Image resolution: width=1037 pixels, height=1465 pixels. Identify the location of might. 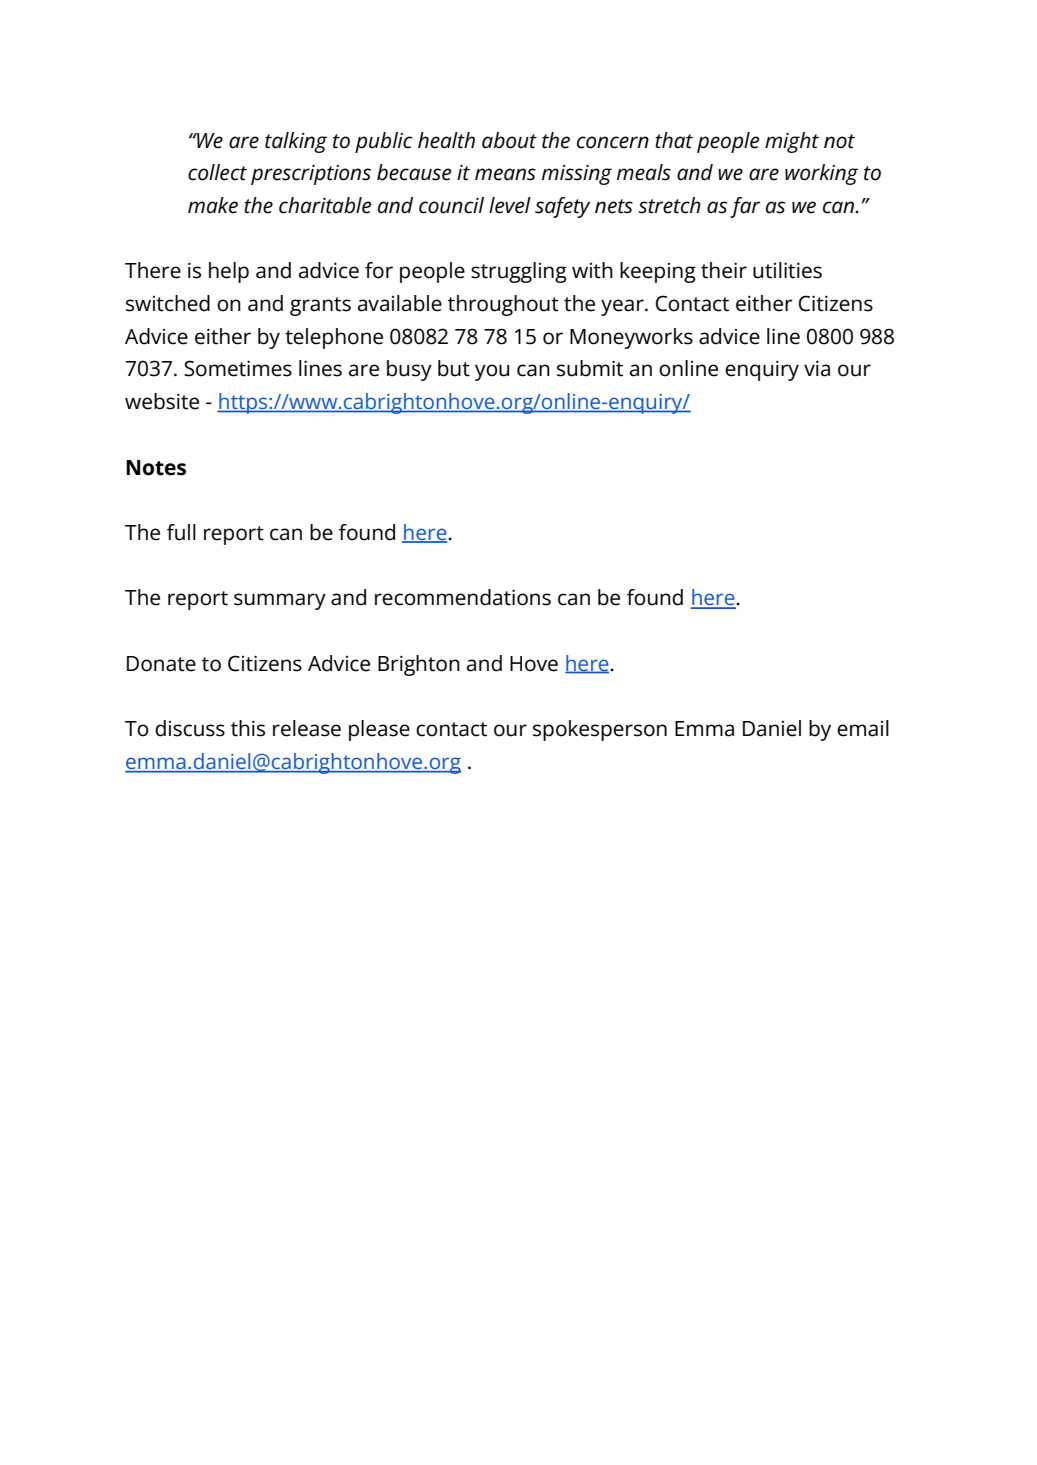
(792, 142).
